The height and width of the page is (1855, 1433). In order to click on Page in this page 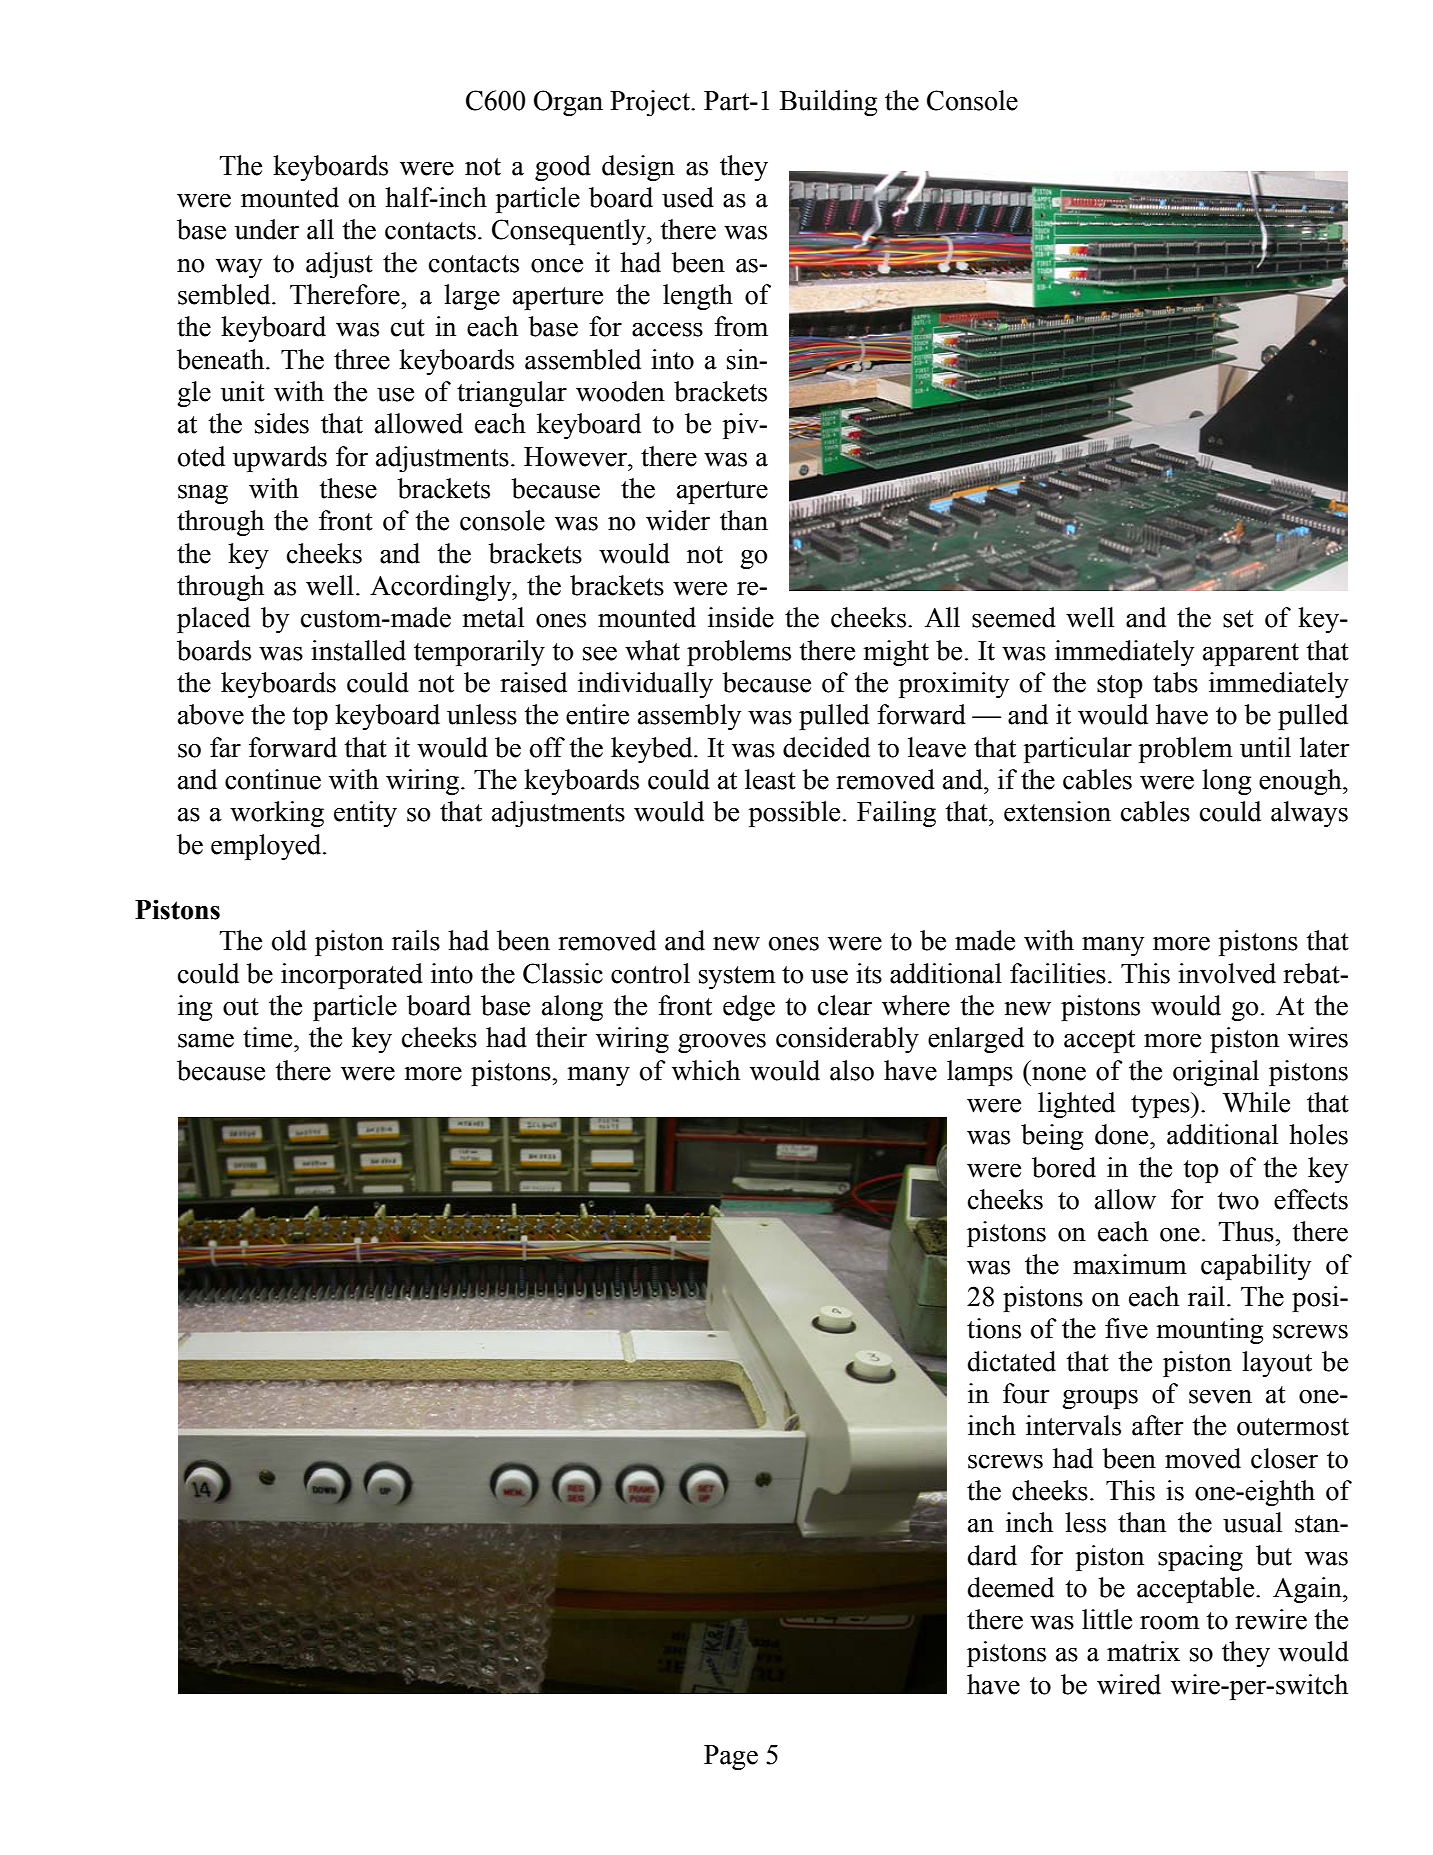, I will do `click(731, 1757)`.
